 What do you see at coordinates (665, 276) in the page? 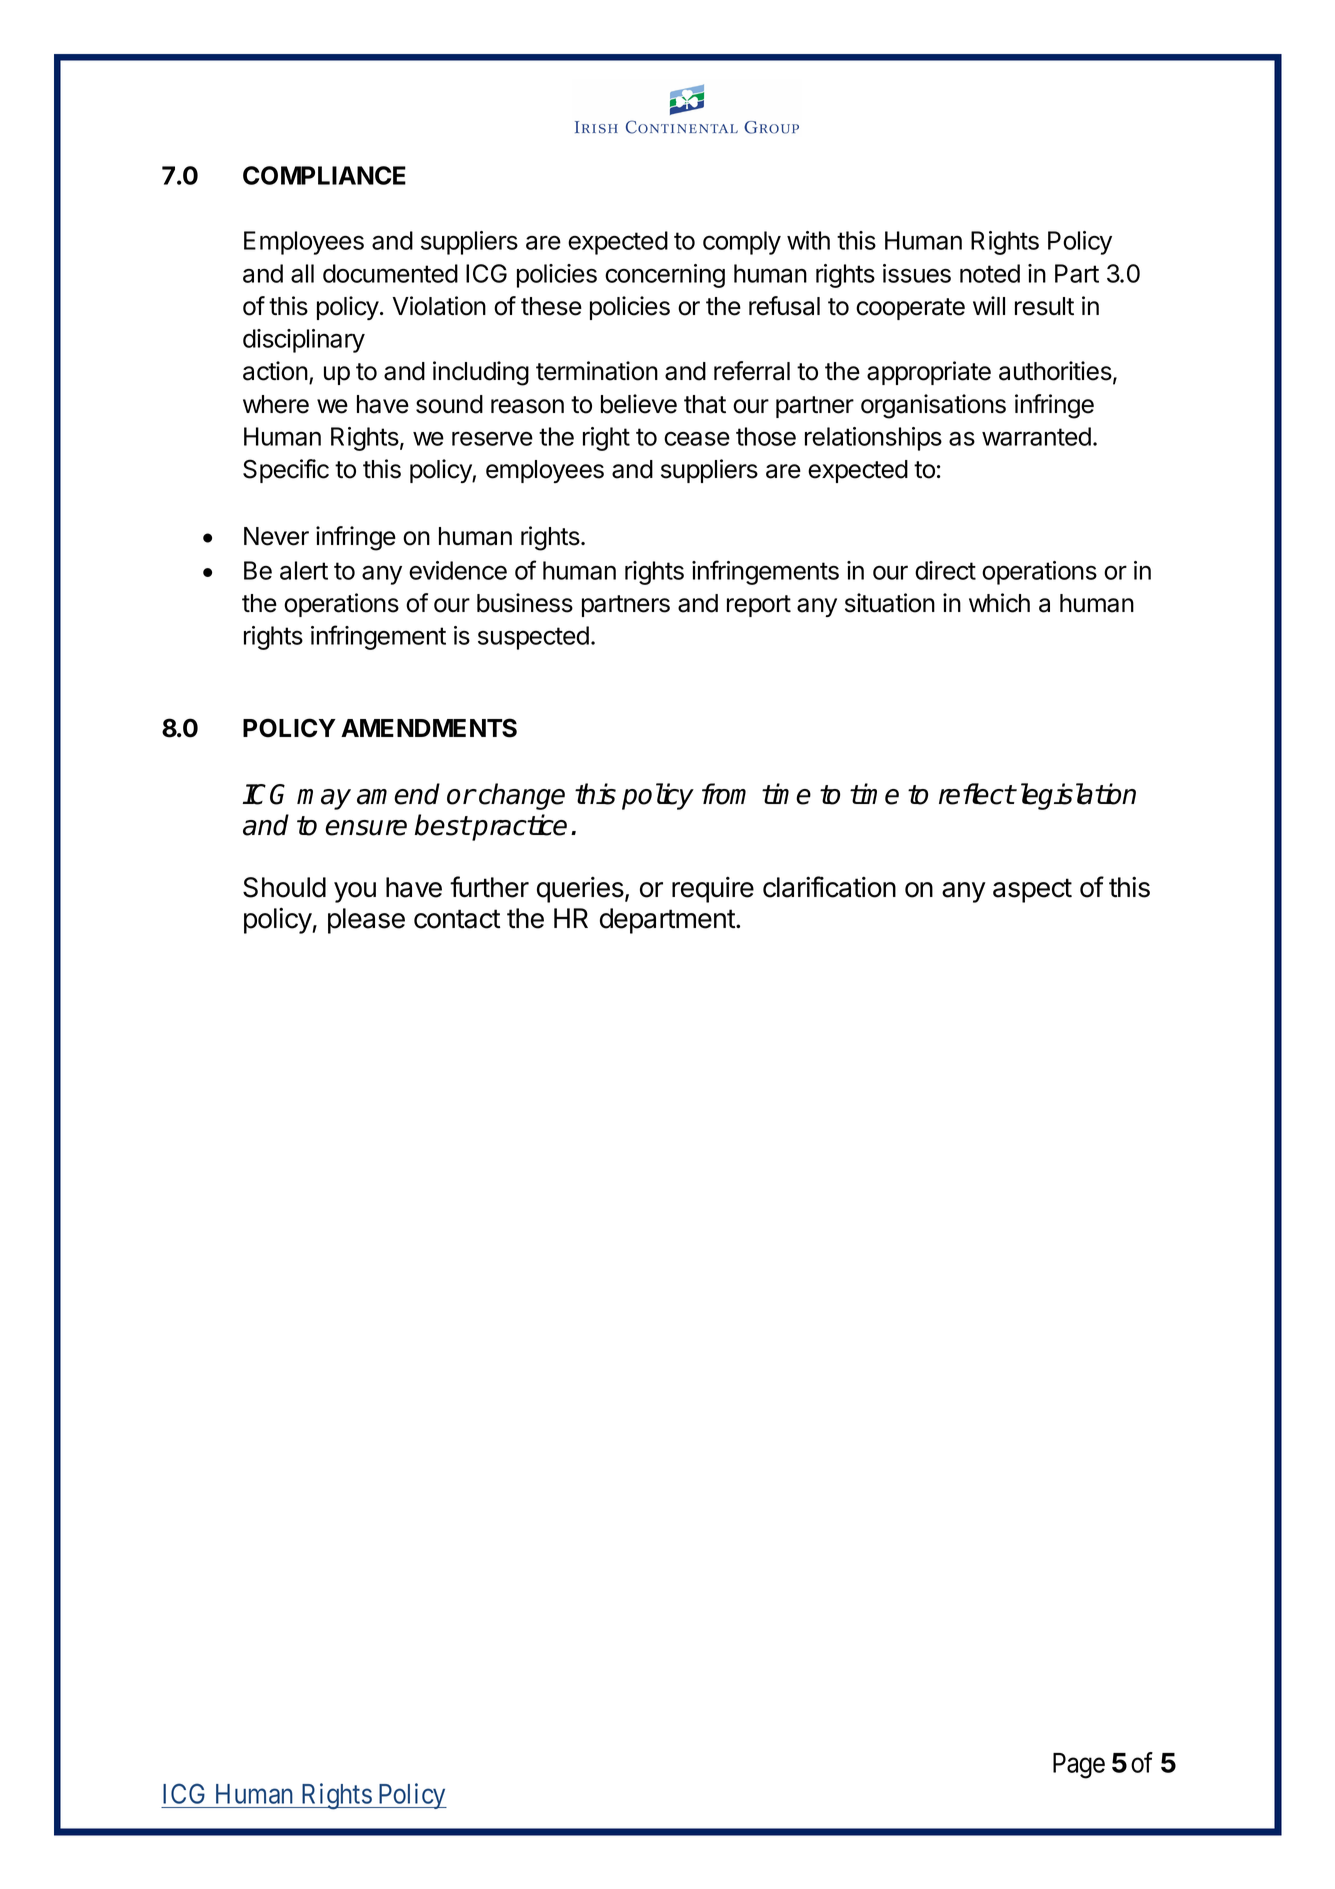
I see `concerning` at bounding box center [665, 276].
